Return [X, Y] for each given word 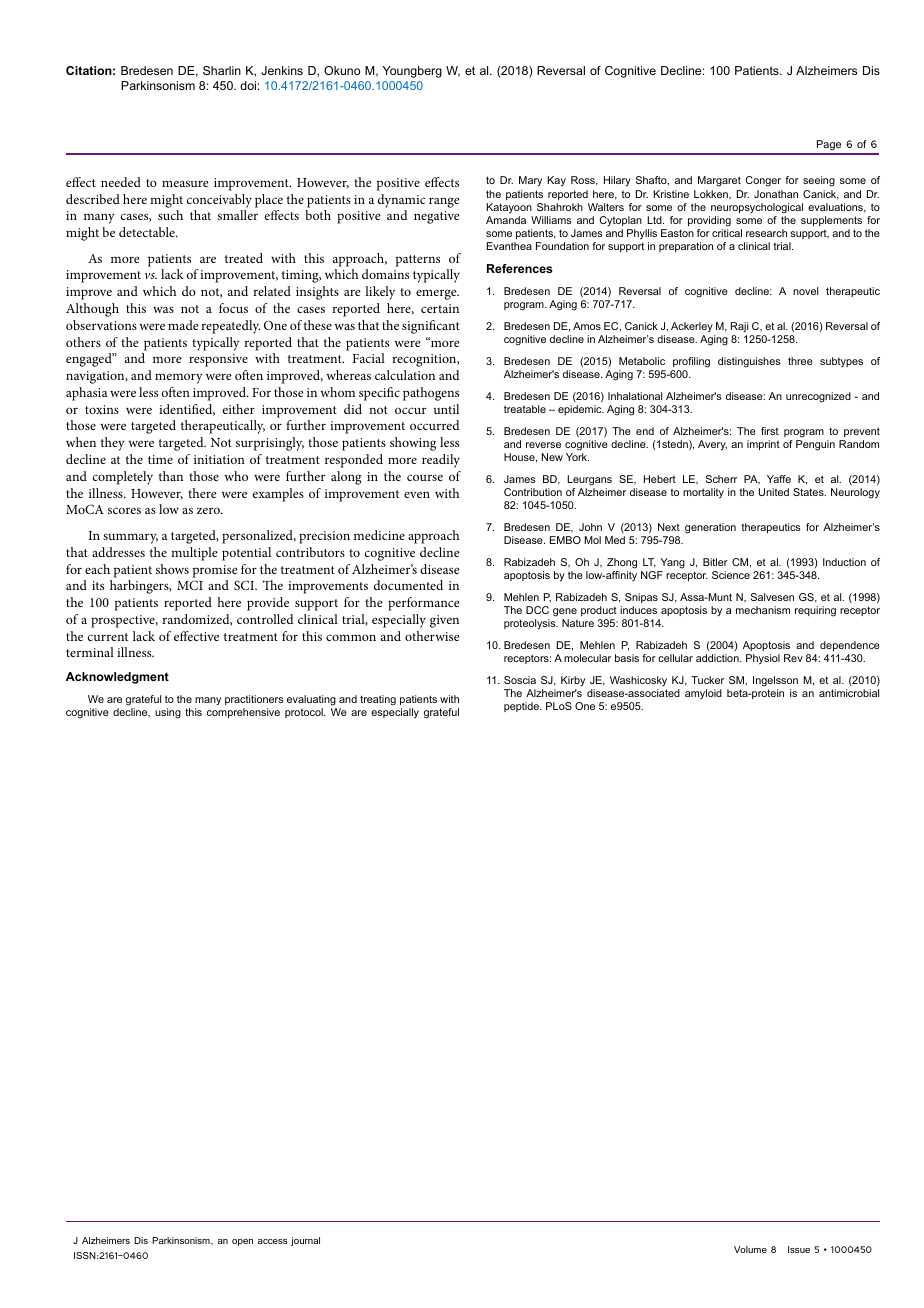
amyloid [703, 694]
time [160, 459]
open [242, 1242]
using [168, 713]
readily [441, 461]
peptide [522, 707]
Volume [750, 1249]
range [444, 202]
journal [305, 1241]
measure [185, 183]
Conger [763, 181]
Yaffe [779, 479]
